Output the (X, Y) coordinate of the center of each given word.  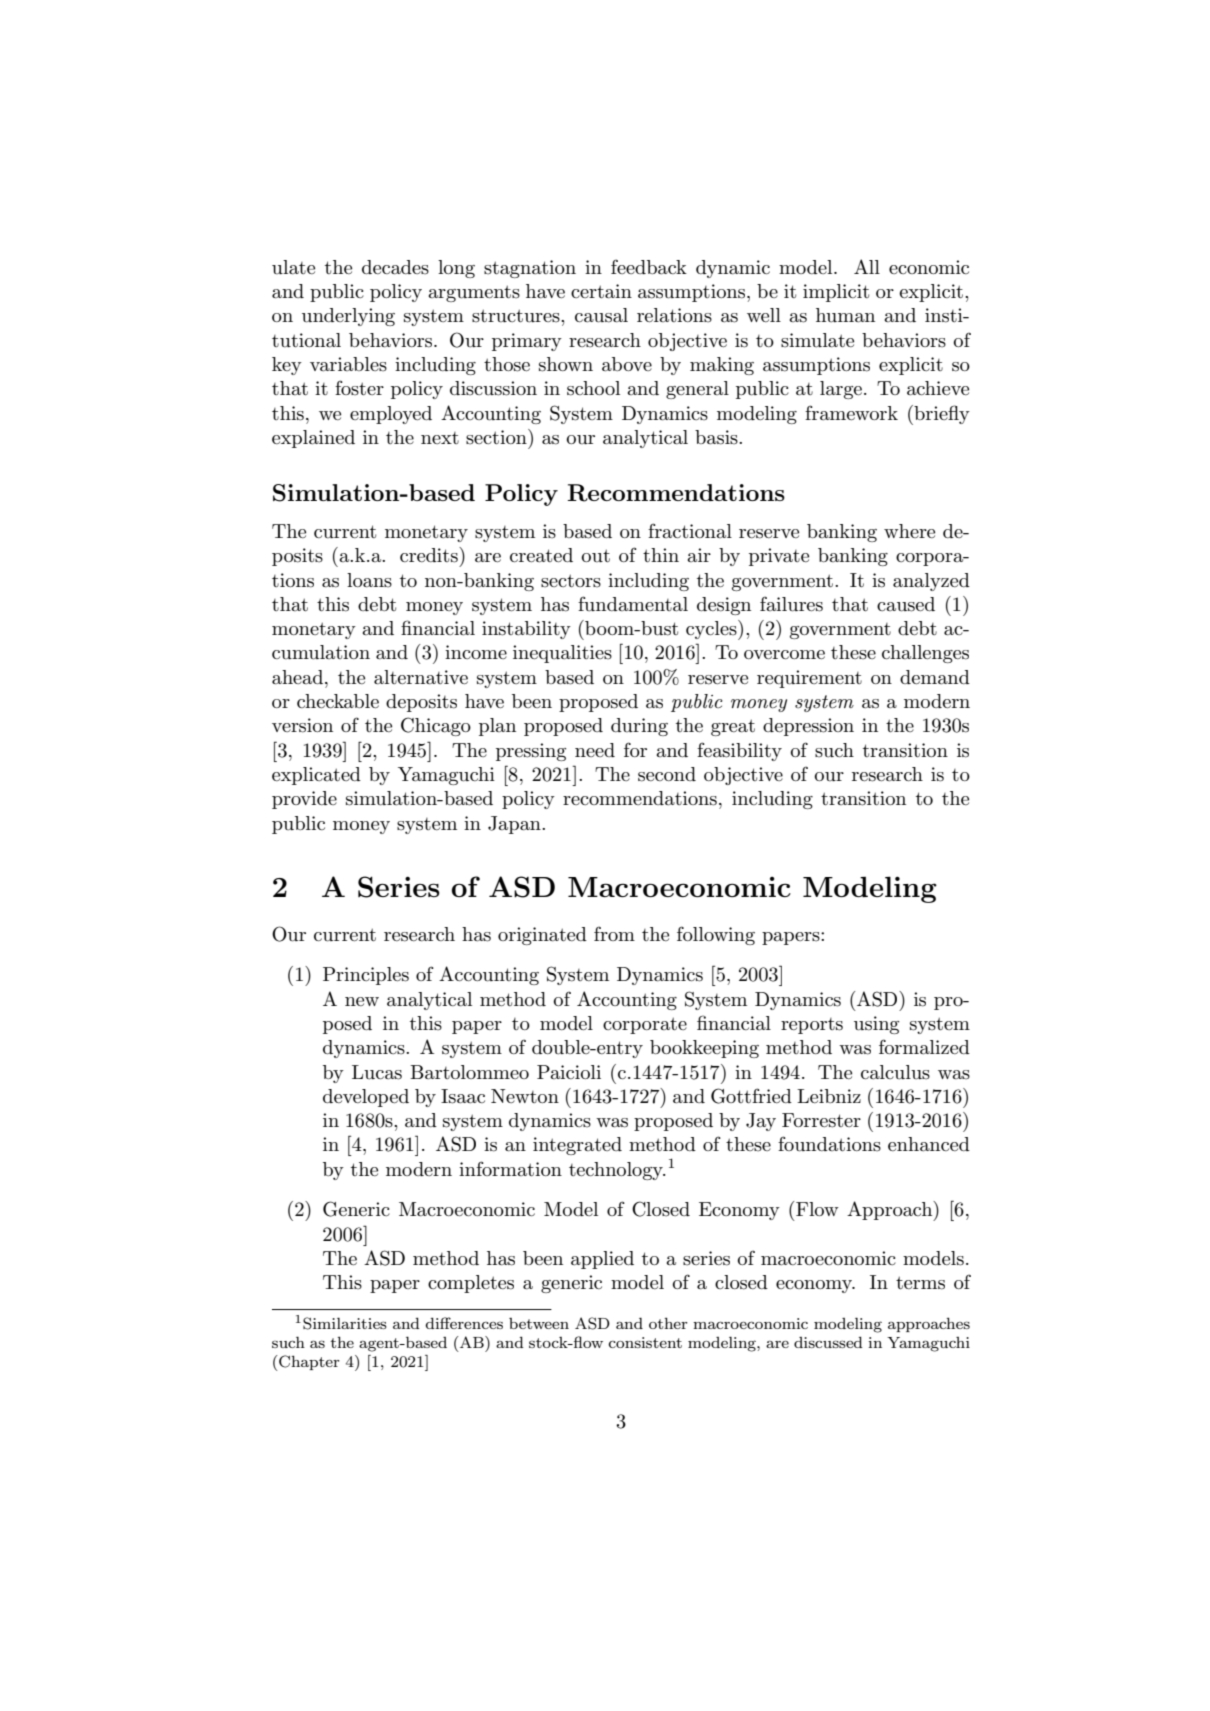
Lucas (377, 1072)
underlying (348, 317)
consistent (645, 1342)
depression (808, 727)
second (667, 774)
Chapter (308, 1363)
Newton (525, 1096)
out (595, 556)
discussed (828, 1342)
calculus (895, 1072)
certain (601, 291)
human (845, 315)
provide (304, 800)
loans (369, 580)
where (909, 531)
